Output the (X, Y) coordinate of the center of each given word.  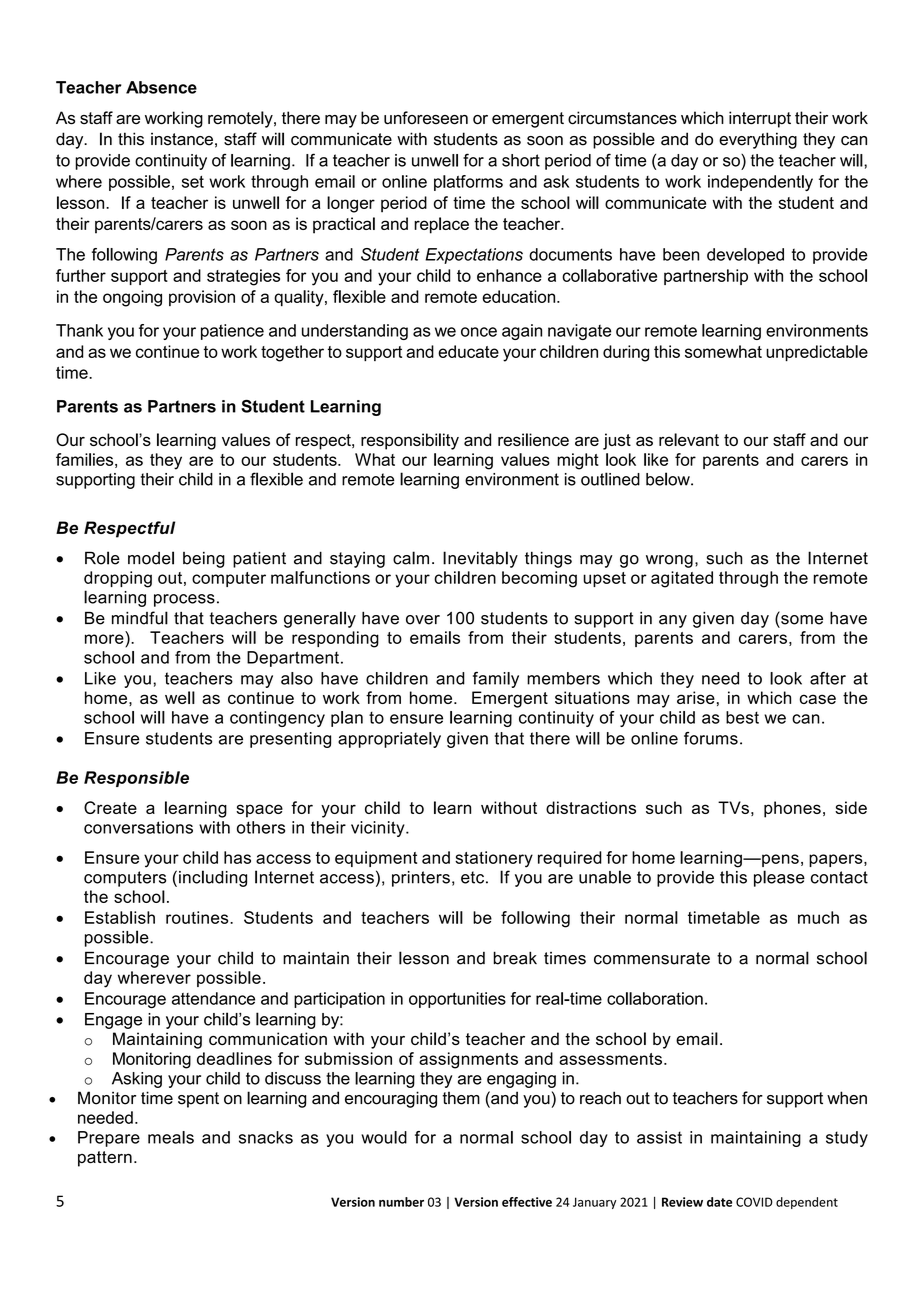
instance (182, 139)
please (779, 878)
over (423, 620)
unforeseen (426, 118)
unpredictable (817, 353)
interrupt (760, 119)
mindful (140, 618)
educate (468, 351)
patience (232, 332)
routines (198, 917)
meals (171, 1137)
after (828, 678)
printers (421, 879)
